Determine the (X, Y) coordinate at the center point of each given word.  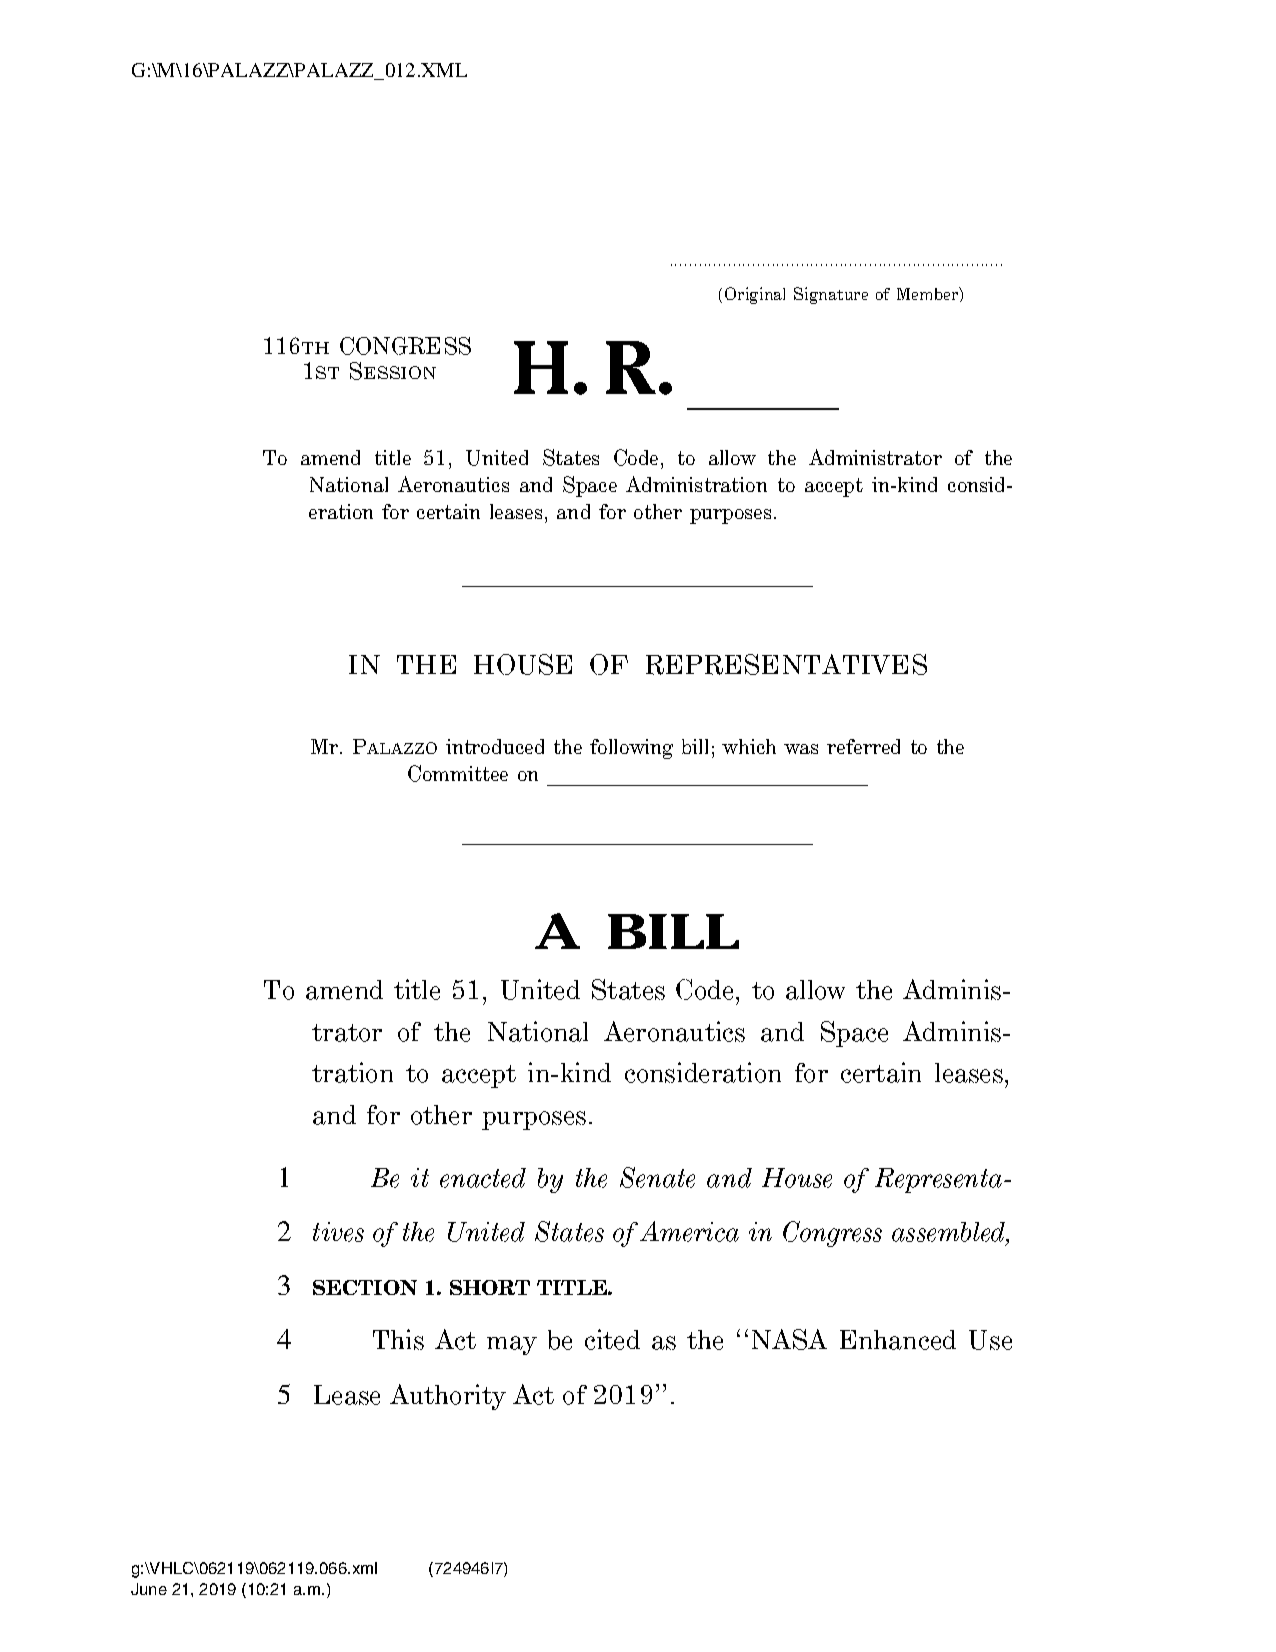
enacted (483, 1178)
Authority (448, 1397)
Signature (831, 295)
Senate (657, 1177)
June (149, 1589)
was (801, 749)
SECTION (365, 1287)
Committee (458, 773)
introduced (495, 746)
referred (863, 746)
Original (755, 295)
